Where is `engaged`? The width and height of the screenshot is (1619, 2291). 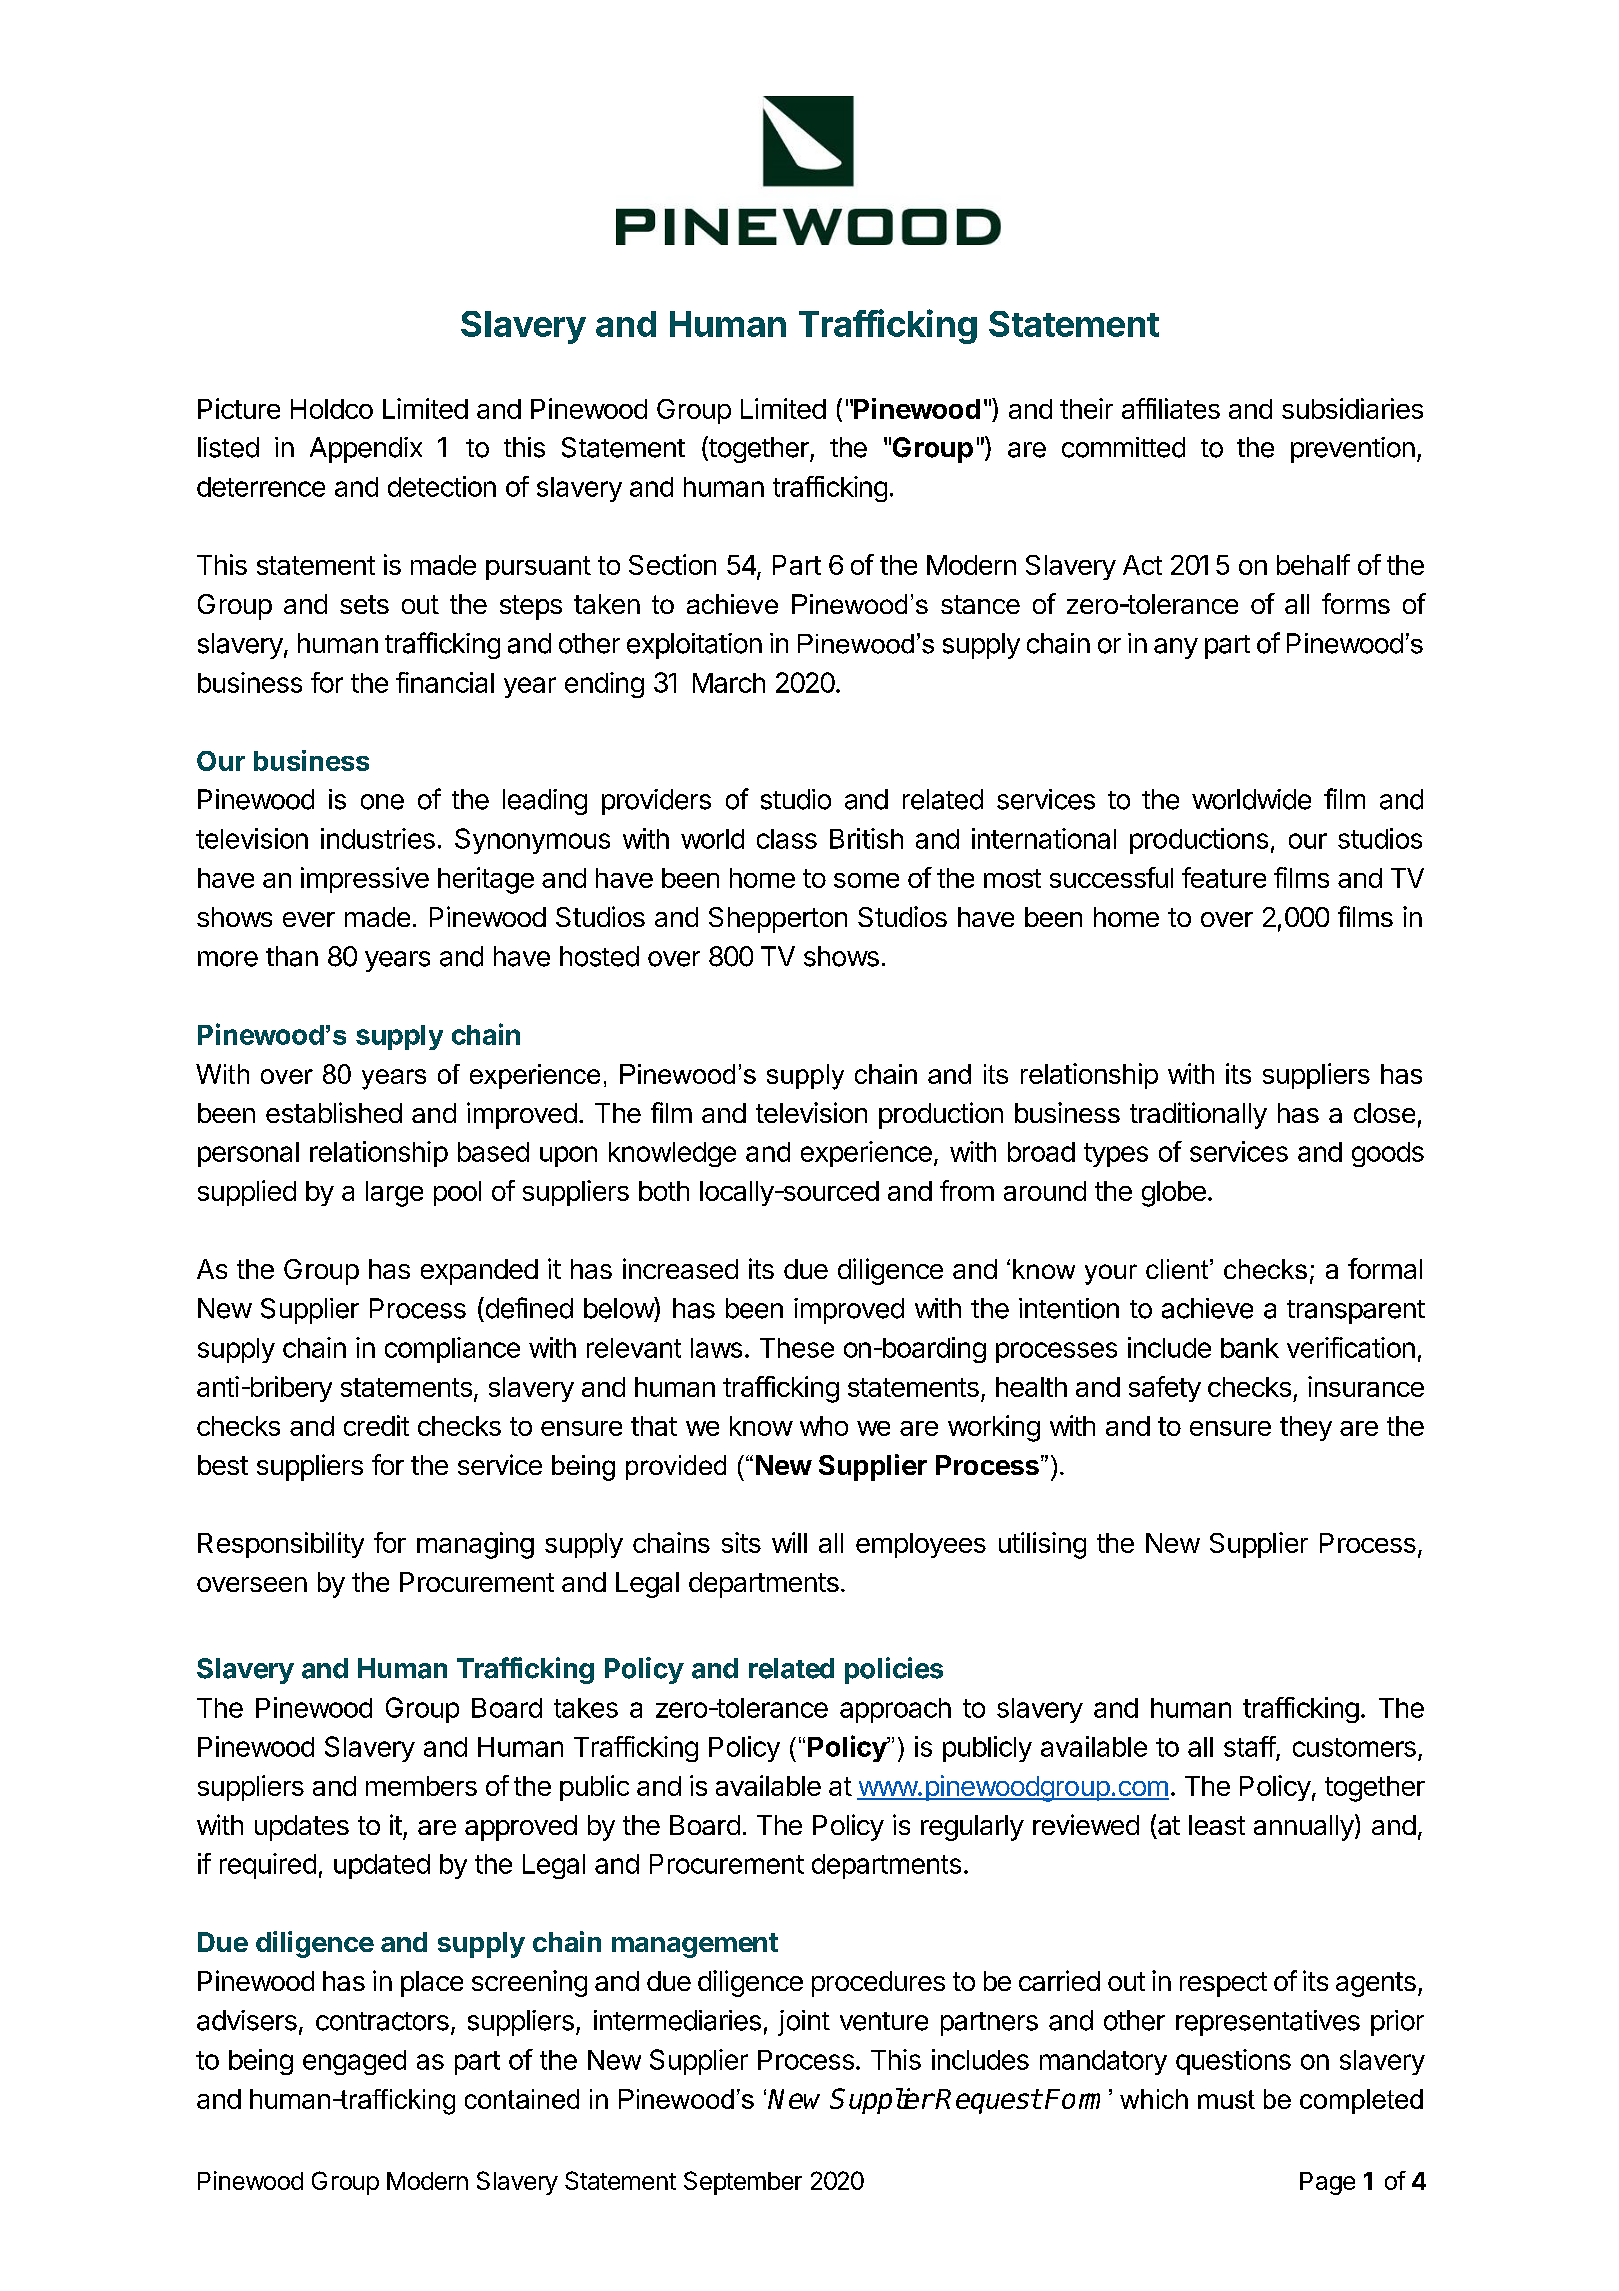 engaged is located at coordinates (354, 2062).
